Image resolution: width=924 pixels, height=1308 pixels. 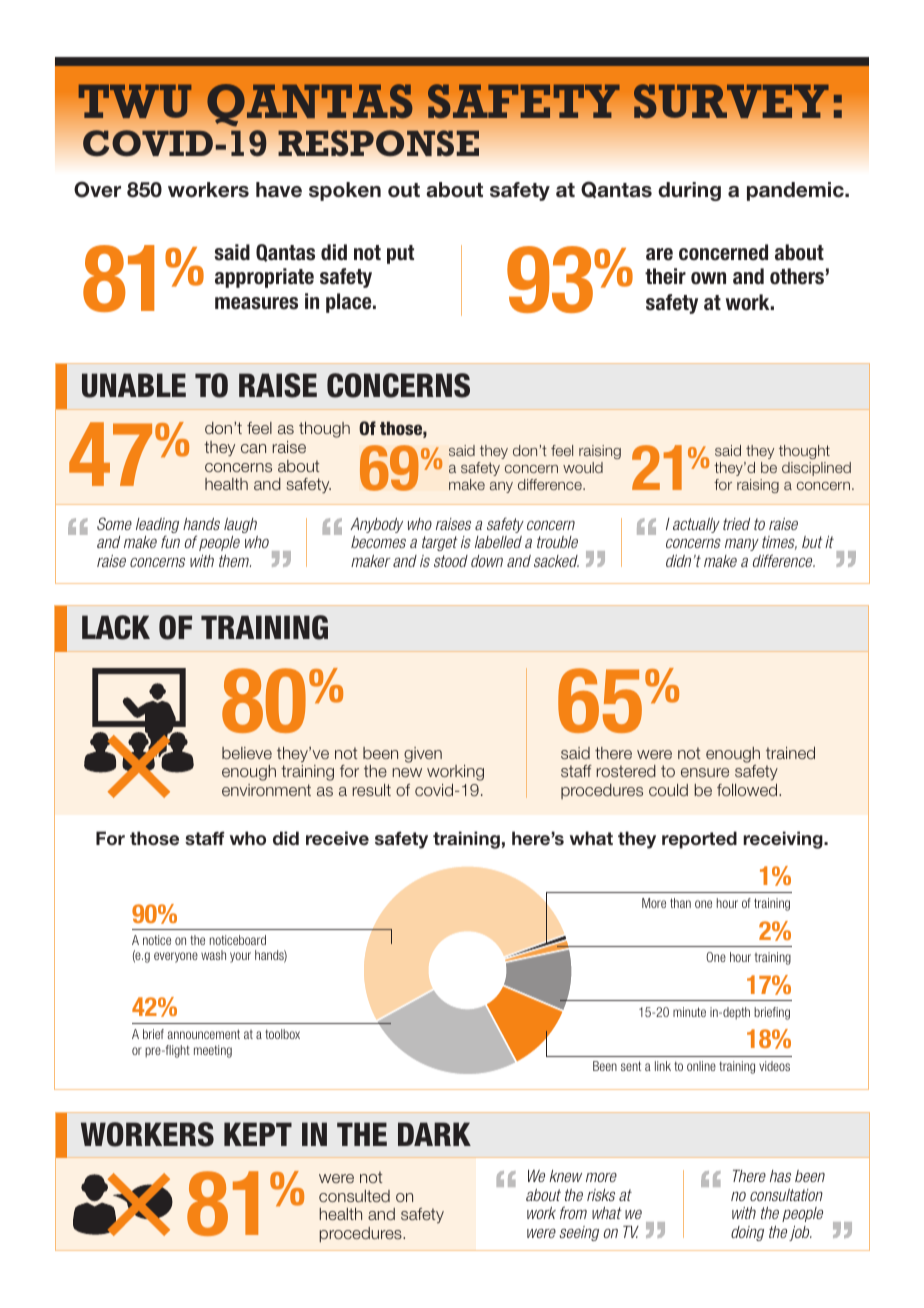 What do you see at coordinates (378, 143) in the screenshot?
I see `RESPONSE` at bounding box center [378, 143].
